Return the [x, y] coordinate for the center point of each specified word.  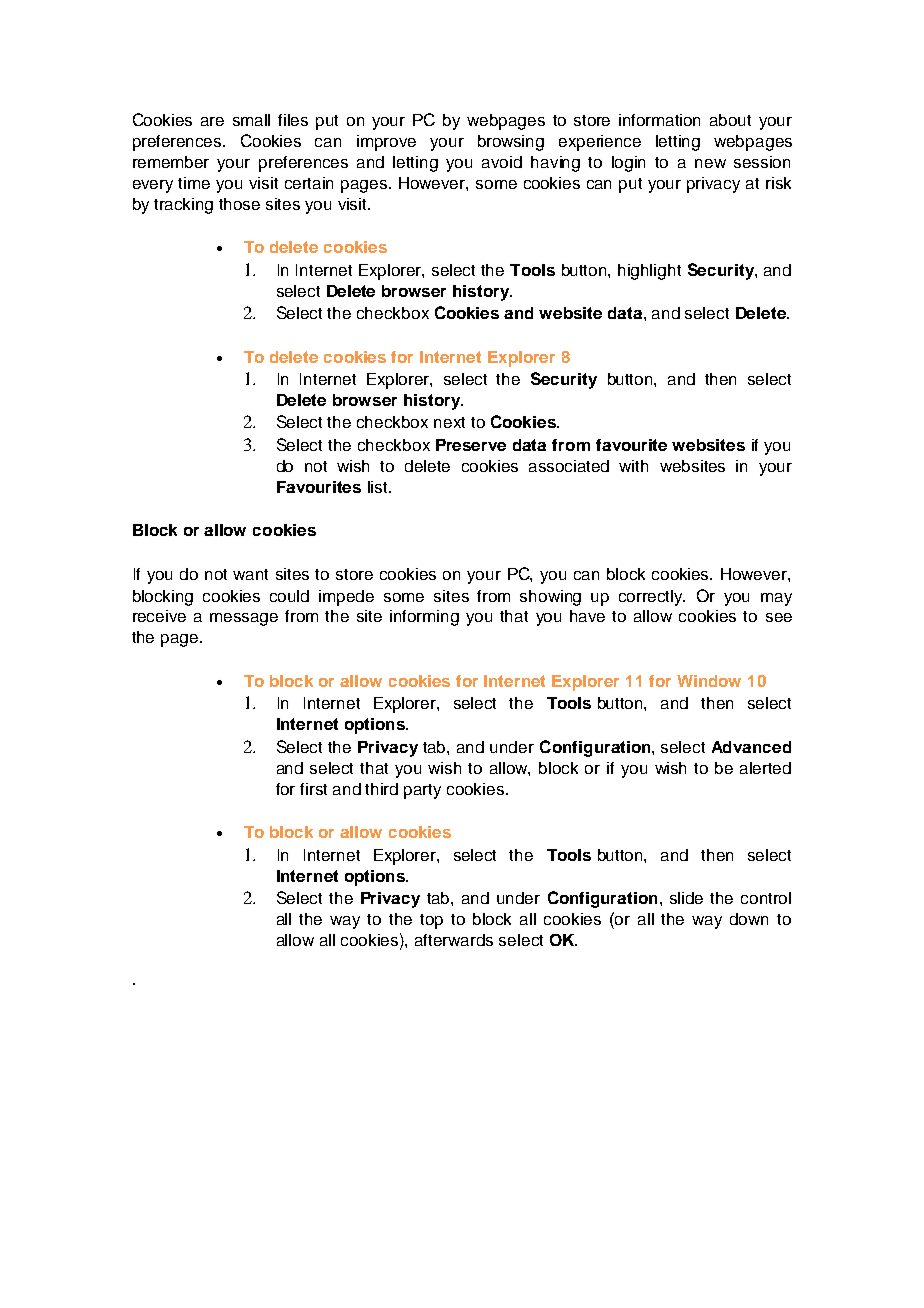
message [244, 619]
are [212, 121]
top [431, 921]
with [633, 466]
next [449, 422]
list [379, 487]
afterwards [454, 940]
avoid [502, 162]
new [710, 163]
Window [709, 681]
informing [424, 618]
